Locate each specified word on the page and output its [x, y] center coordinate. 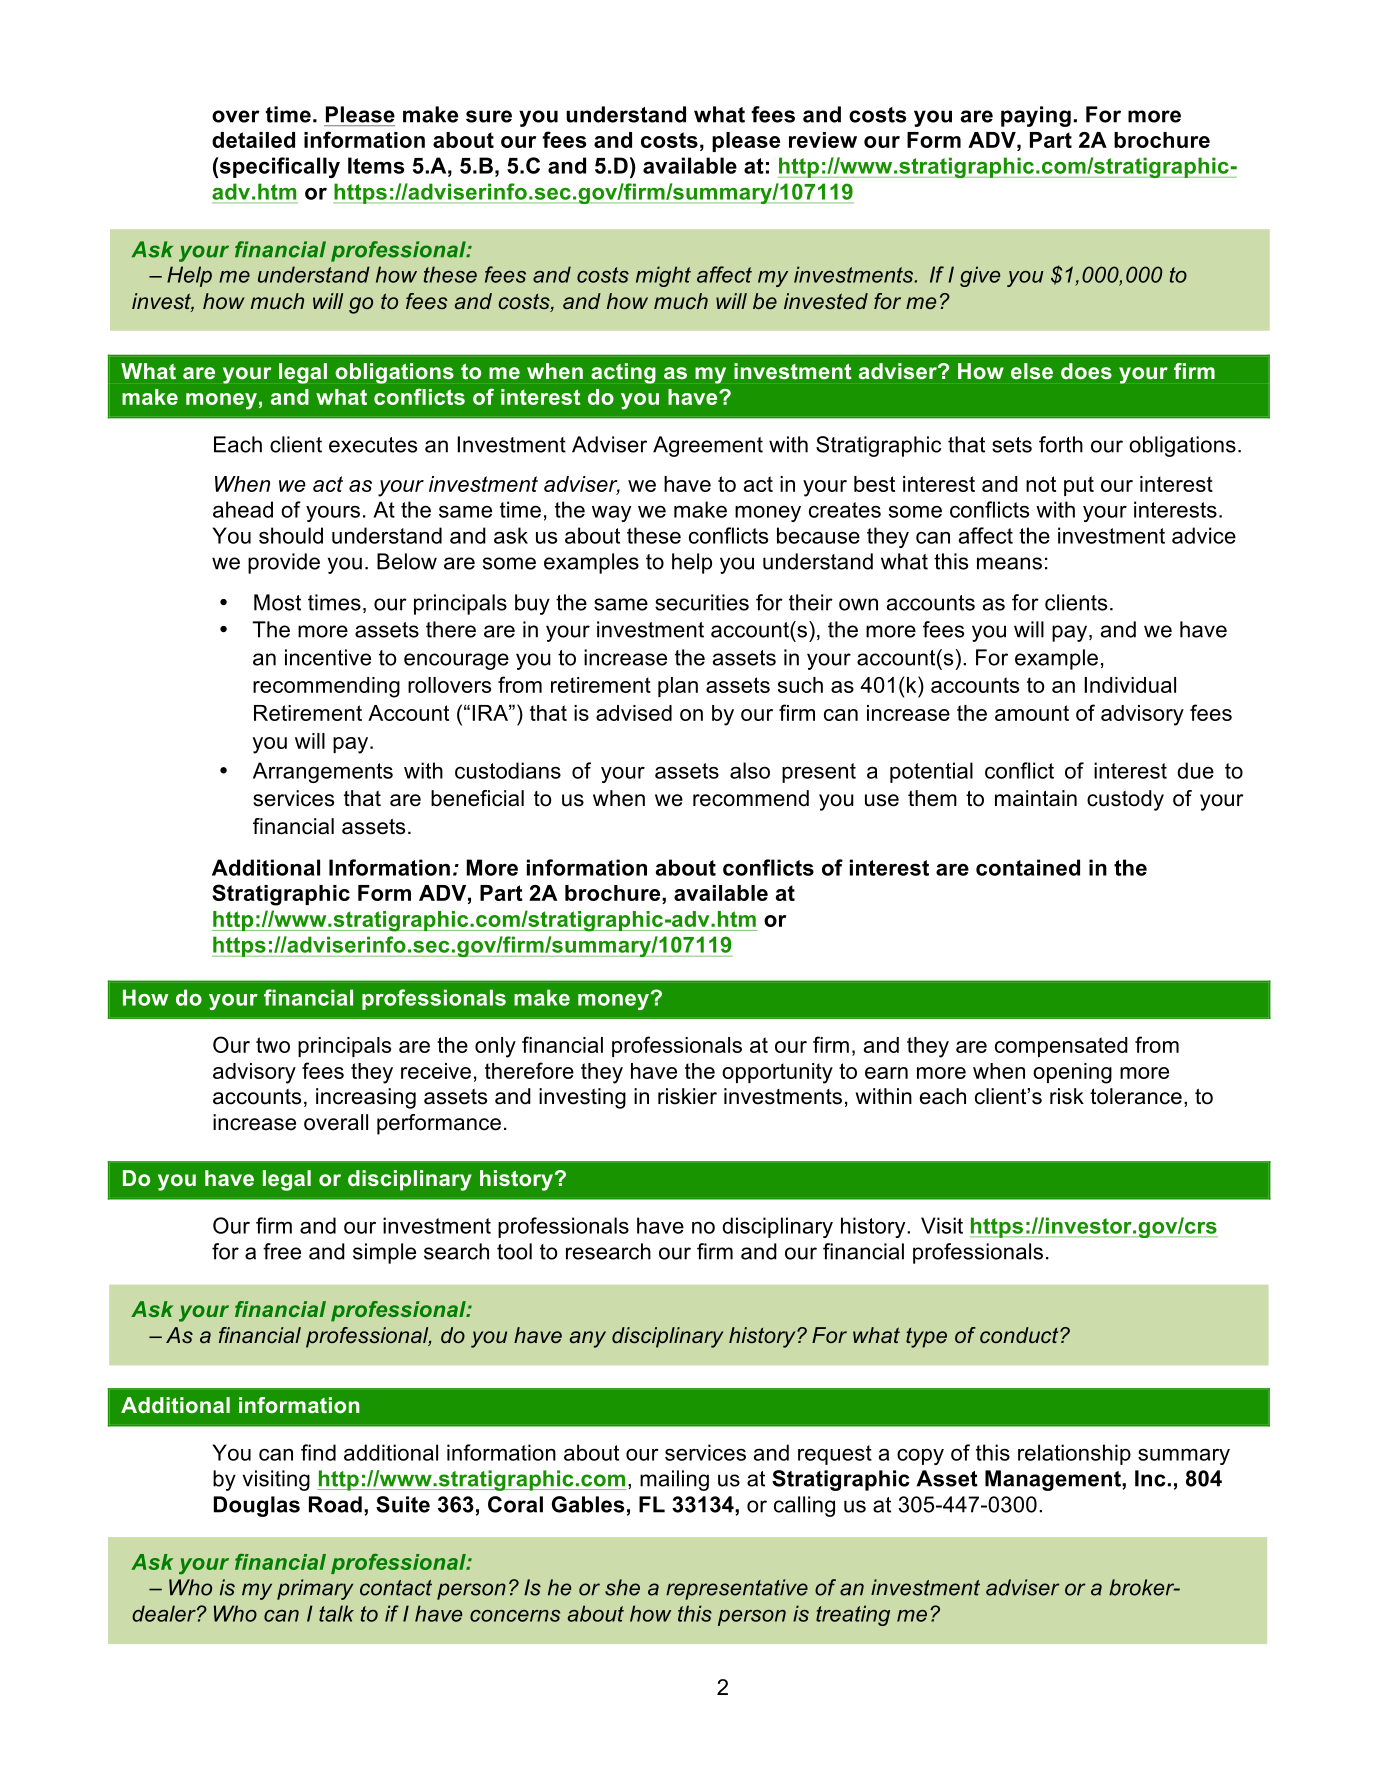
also [750, 770]
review [823, 140]
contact [396, 1588]
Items [376, 165]
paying [1036, 116]
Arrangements [323, 772]
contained [1028, 867]
